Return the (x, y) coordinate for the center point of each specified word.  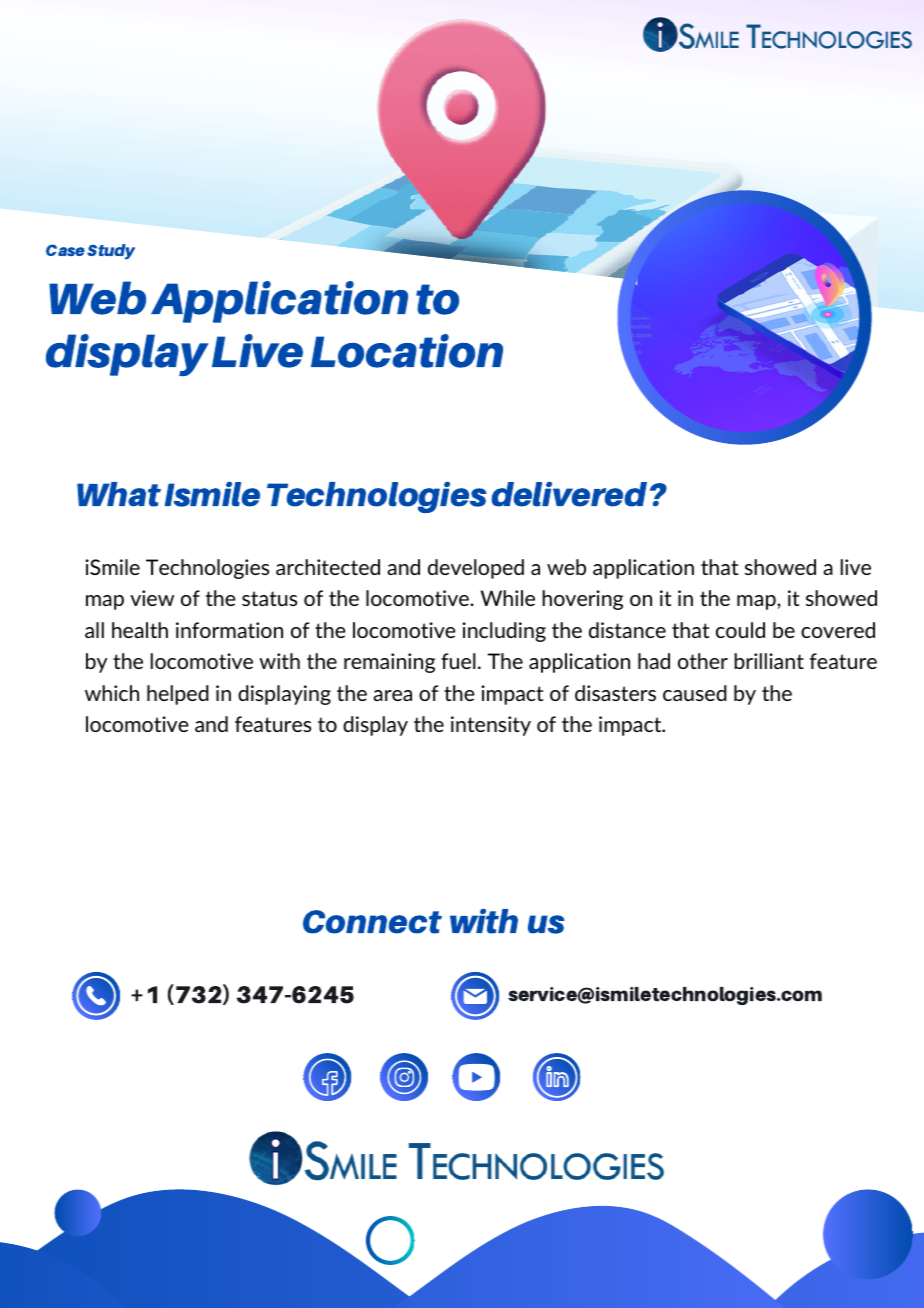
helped (178, 695)
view (152, 598)
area (392, 695)
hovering (582, 600)
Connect (372, 922)
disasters (615, 693)
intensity (491, 726)
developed (476, 569)
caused (695, 693)
